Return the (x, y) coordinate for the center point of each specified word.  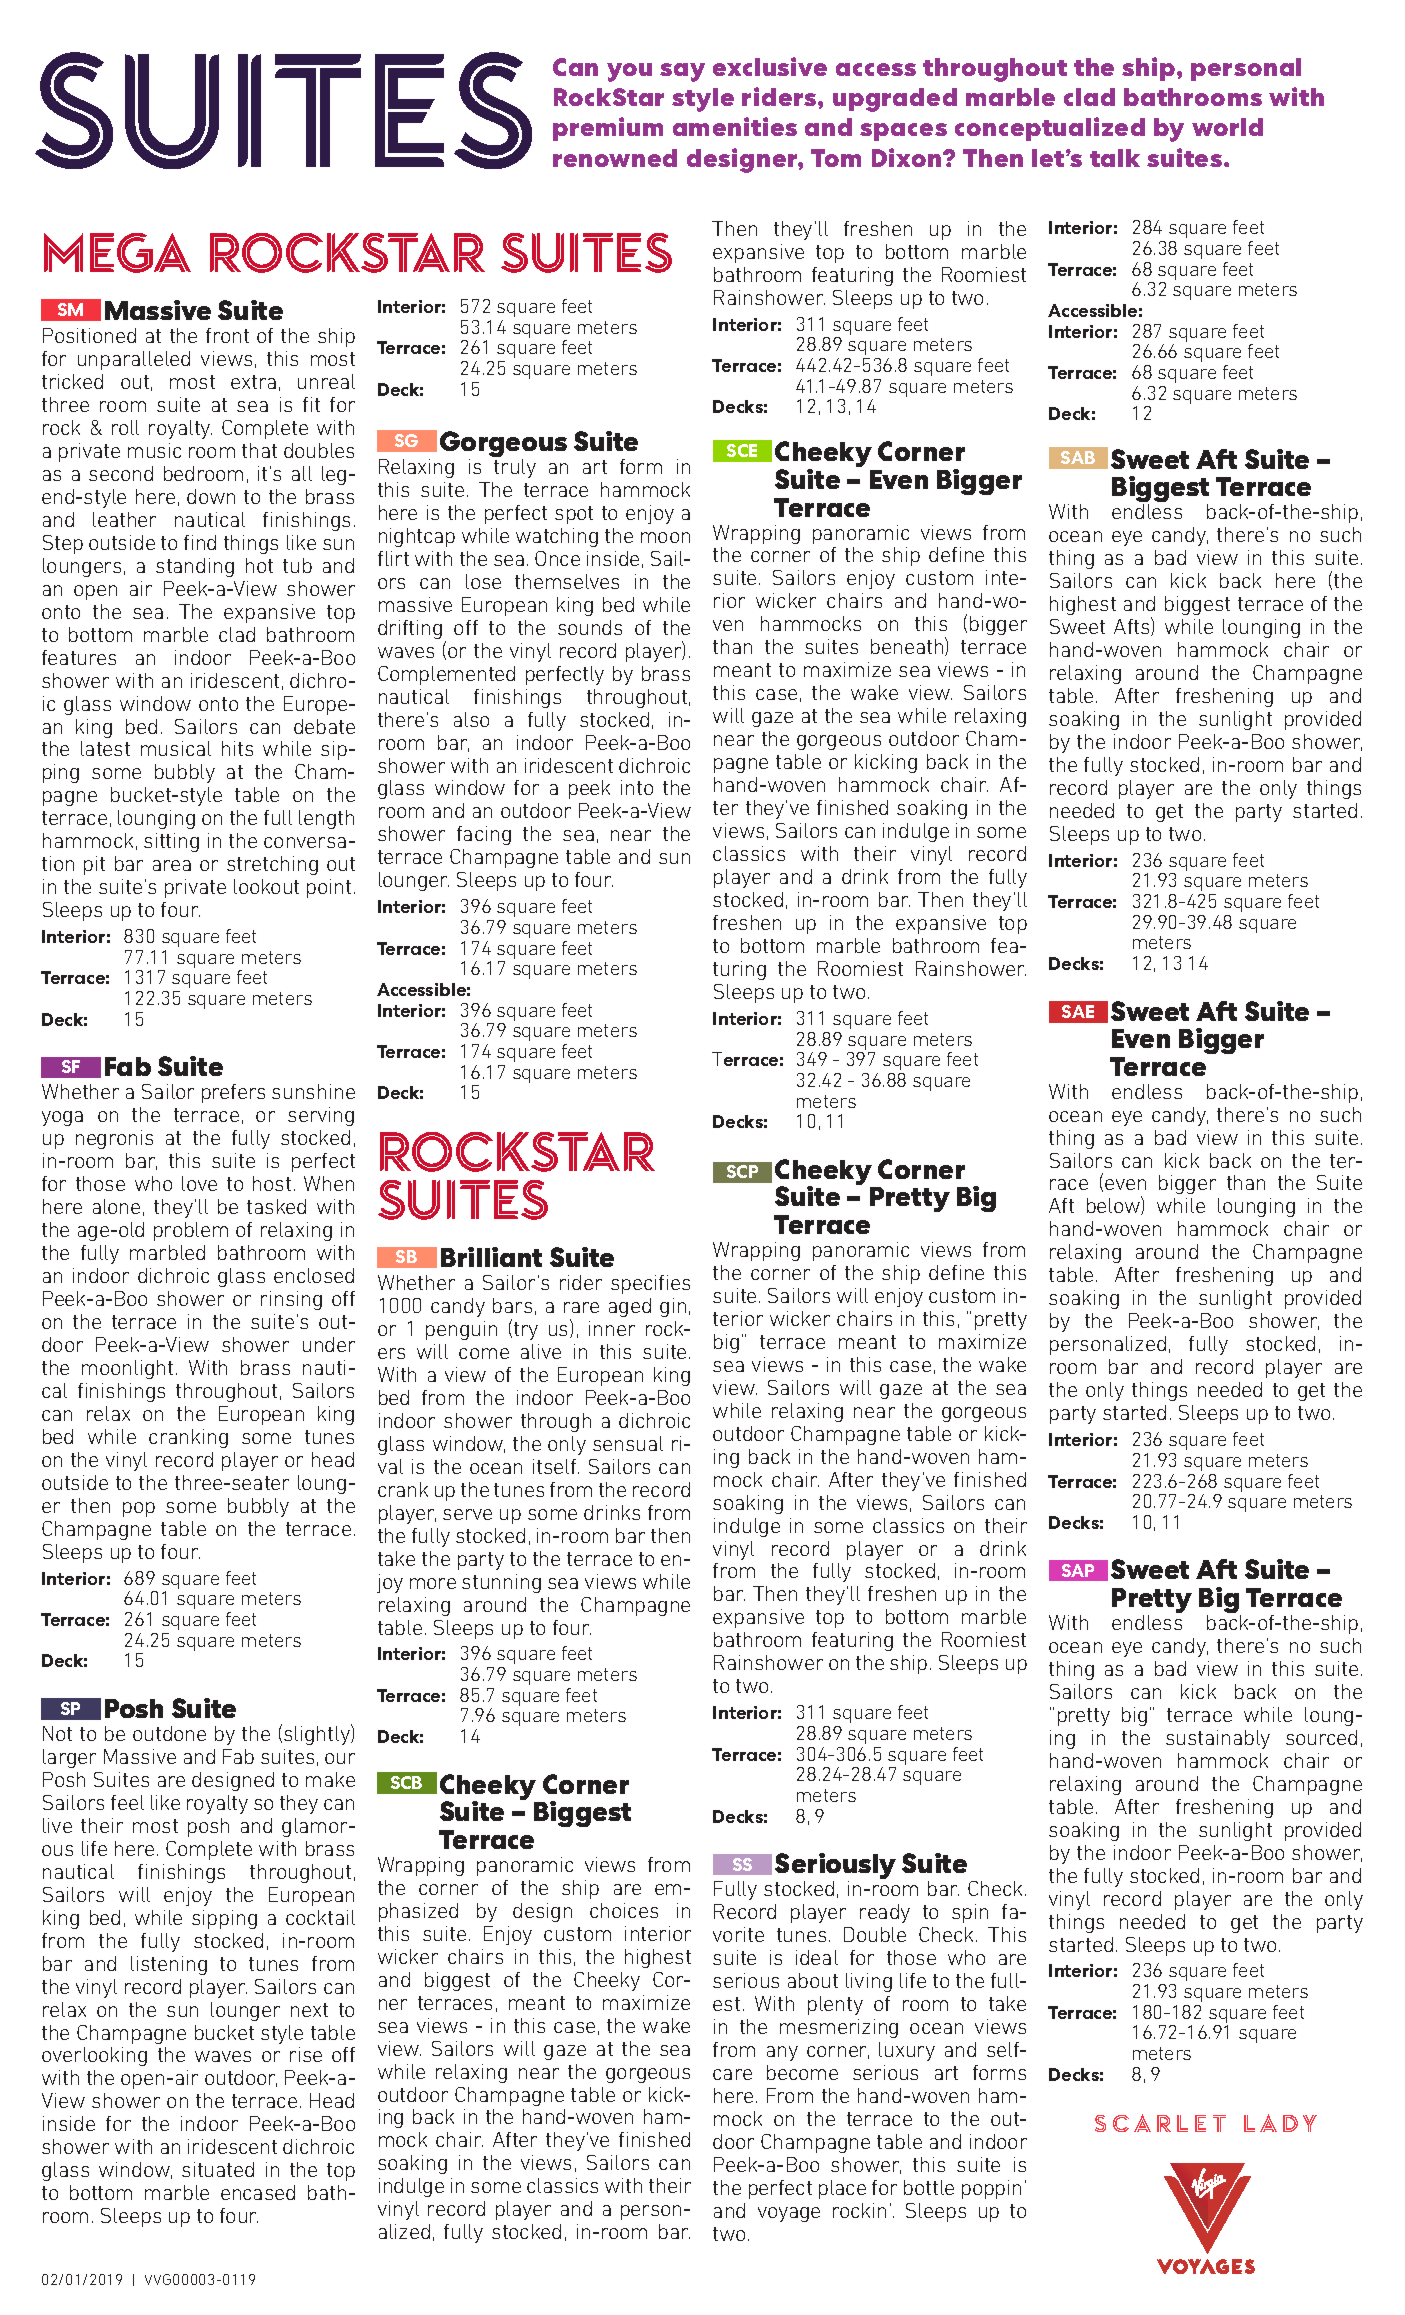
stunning (501, 1583)
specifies (650, 1284)
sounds (590, 627)
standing (195, 567)
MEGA (117, 253)
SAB (1078, 457)
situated (218, 2169)
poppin (991, 2189)
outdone (169, 1733)
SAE (1078, 1011)
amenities (735, 126)
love (199, 1183)
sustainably (1218, 1739)
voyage (789, 2214)
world (1227, 127)
